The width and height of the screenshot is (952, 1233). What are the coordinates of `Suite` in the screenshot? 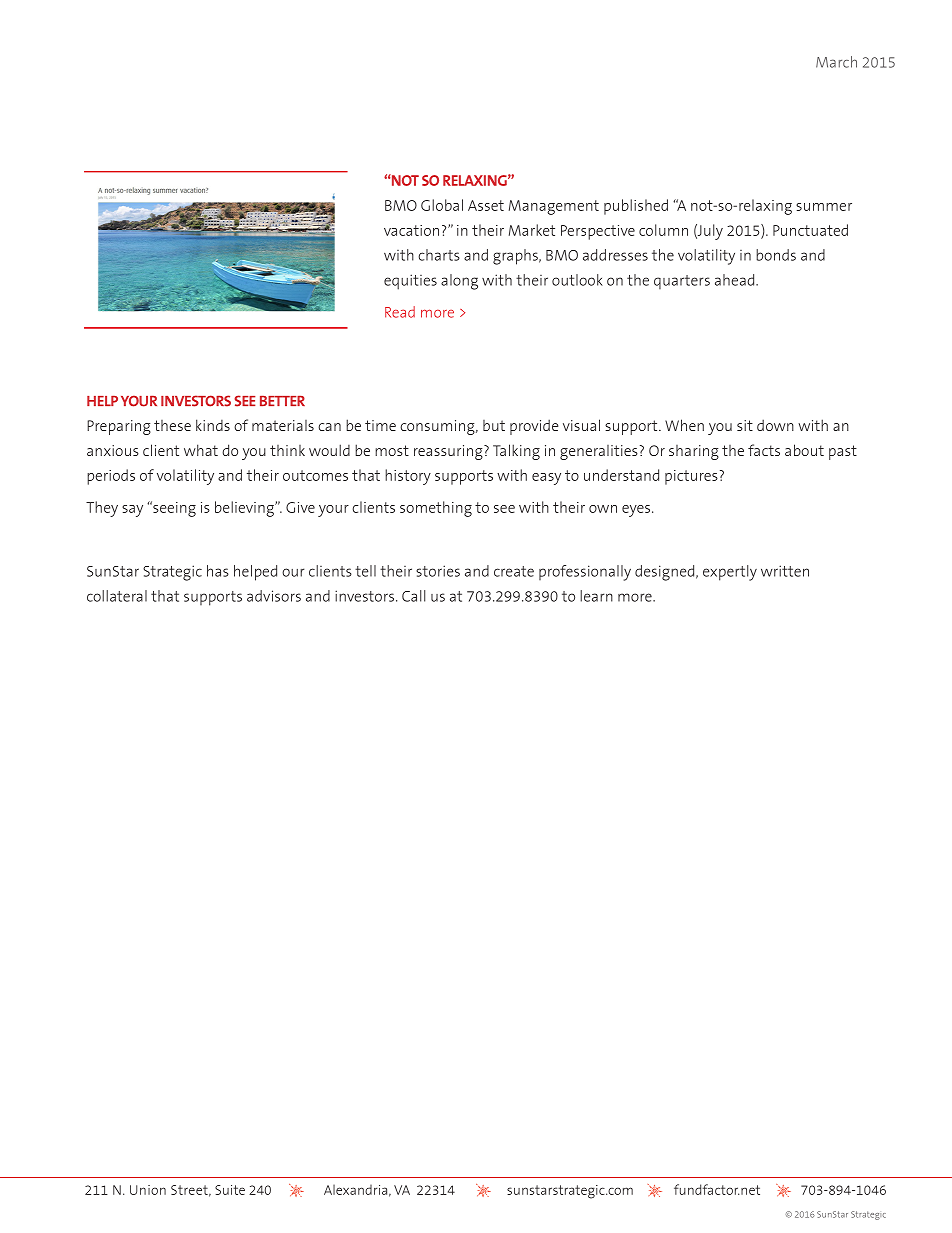 It's located at (230, 1190).
